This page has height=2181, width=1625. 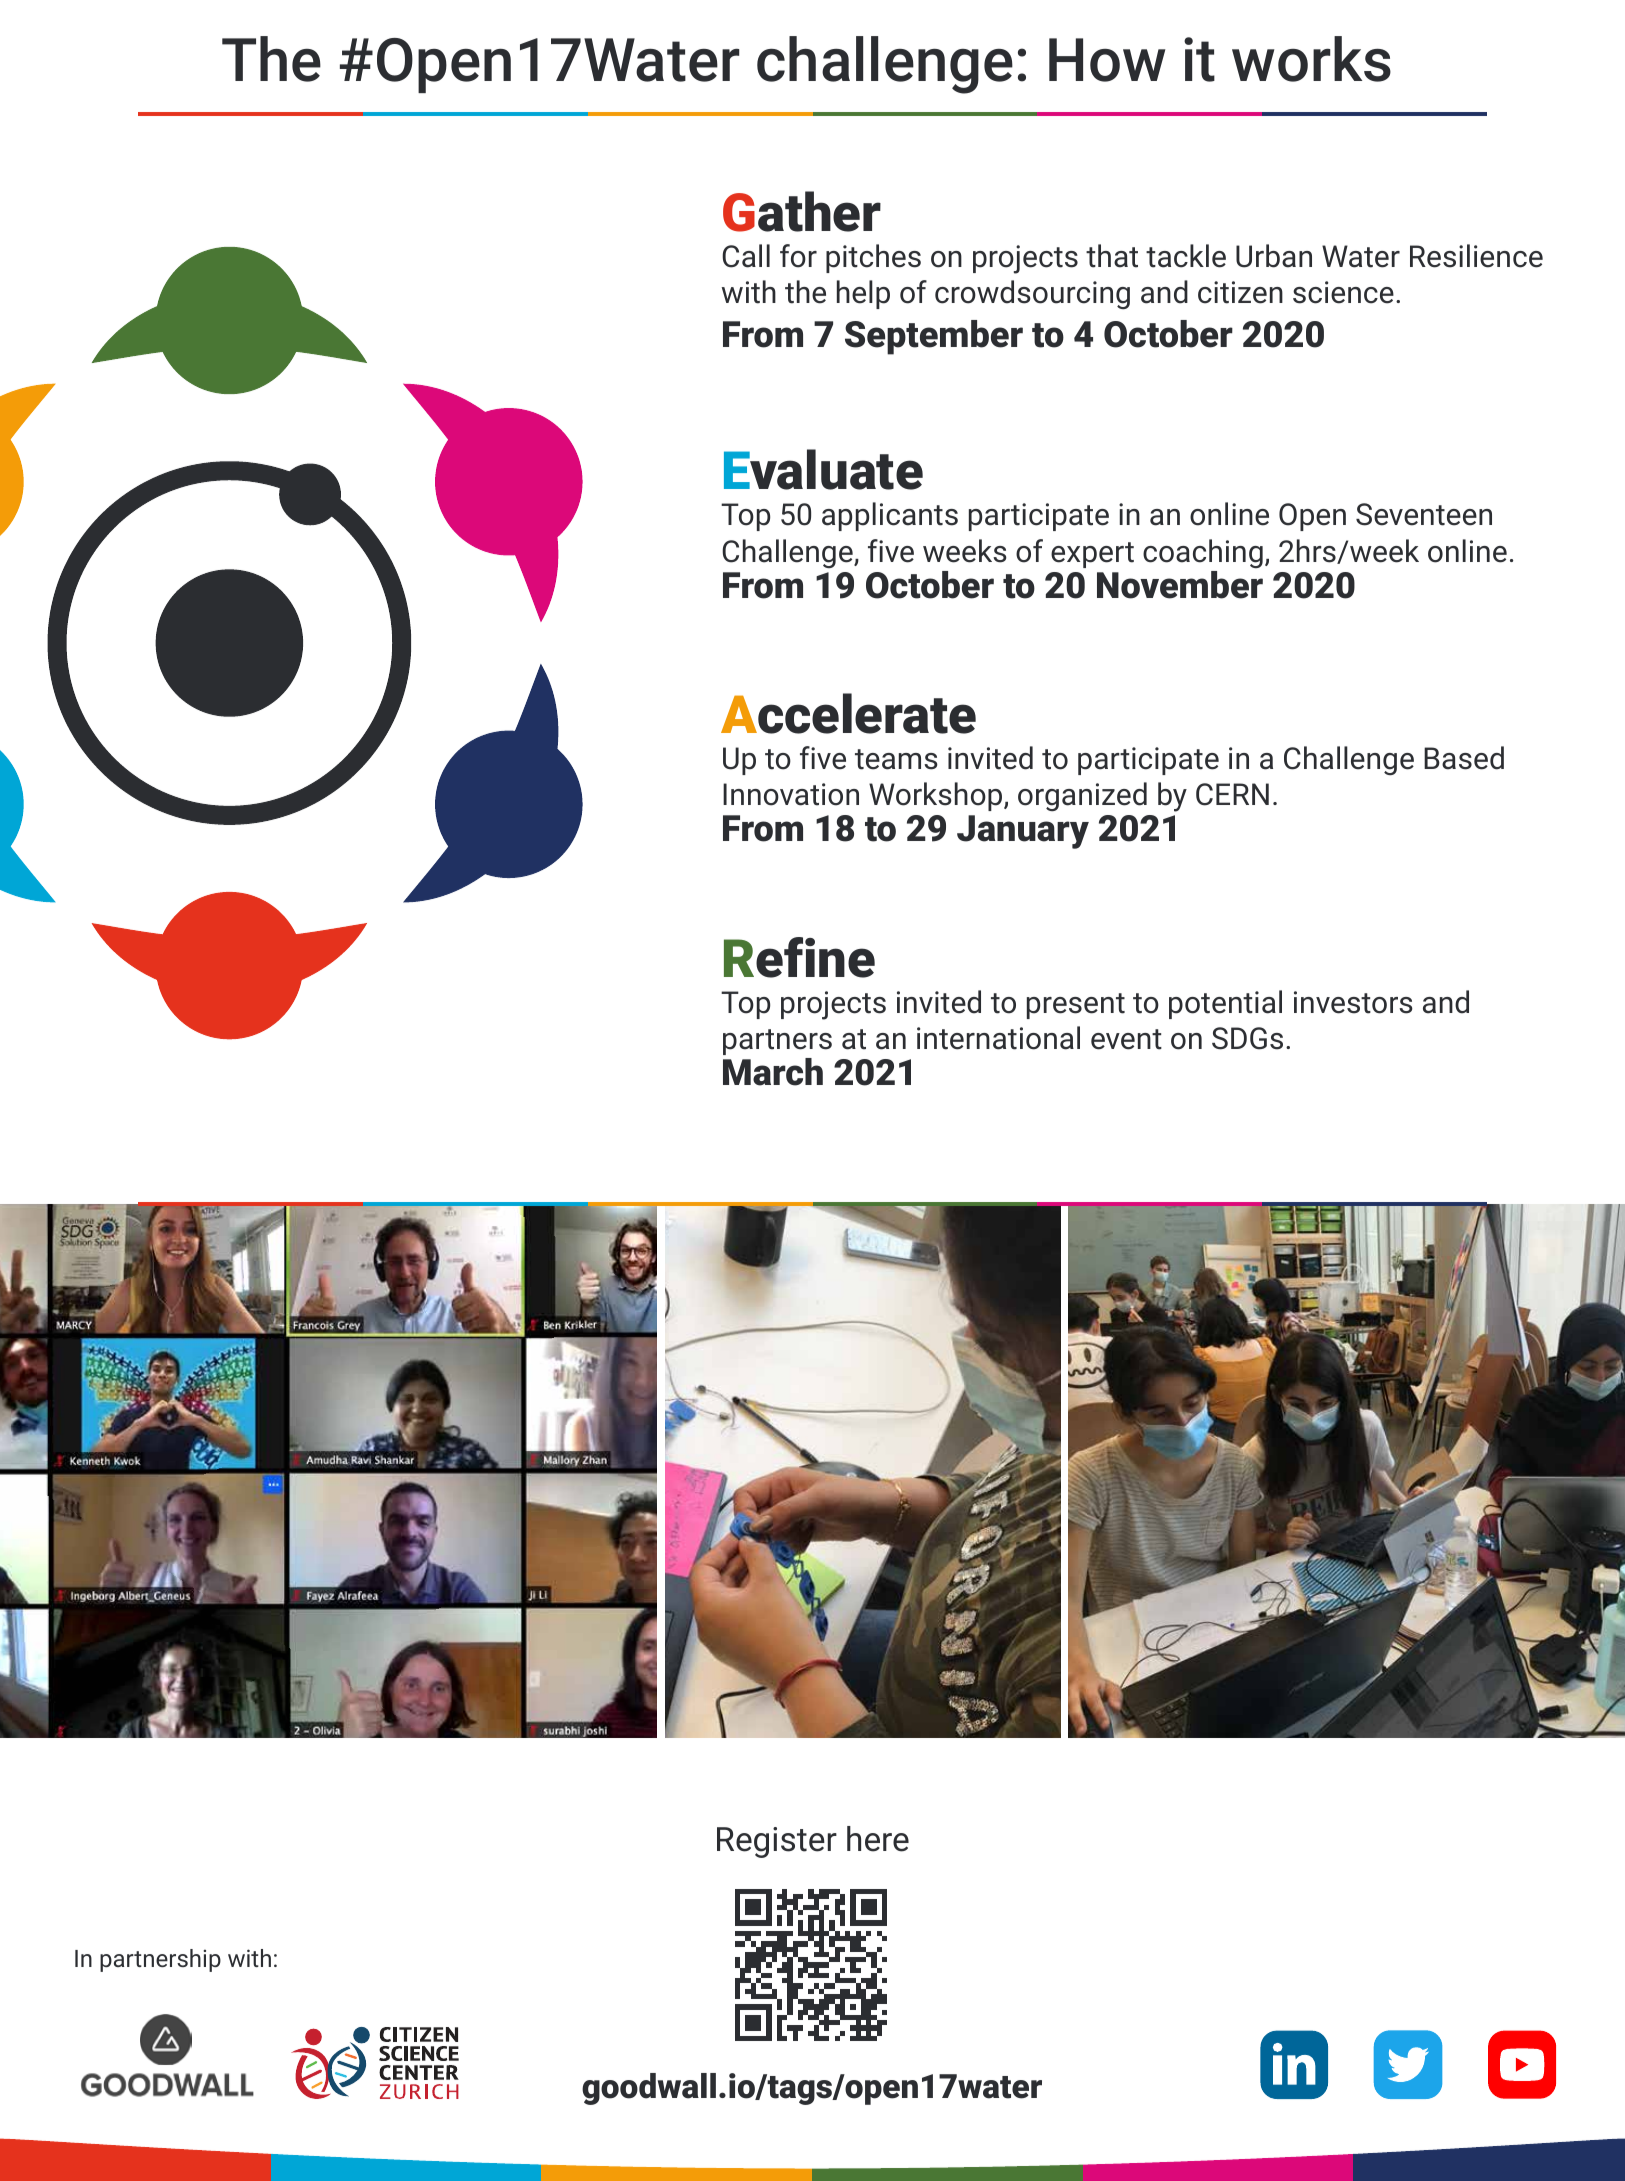 I want to click on Refine, so click(x=799, y=957).
